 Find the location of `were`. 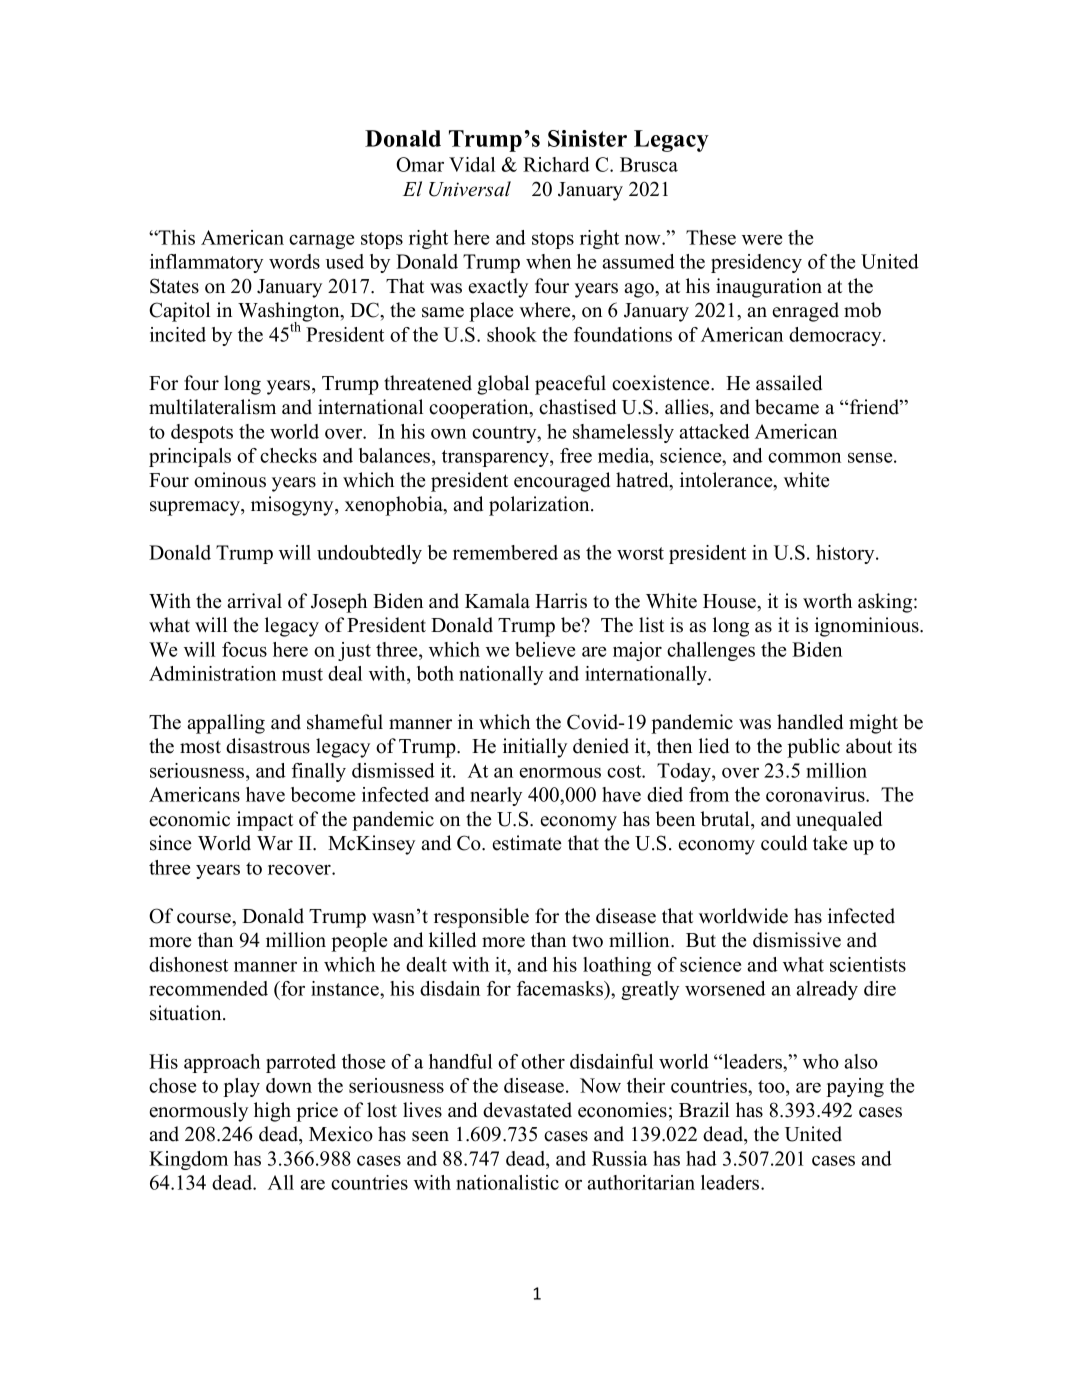

were is located at coordinates (762, 240).
